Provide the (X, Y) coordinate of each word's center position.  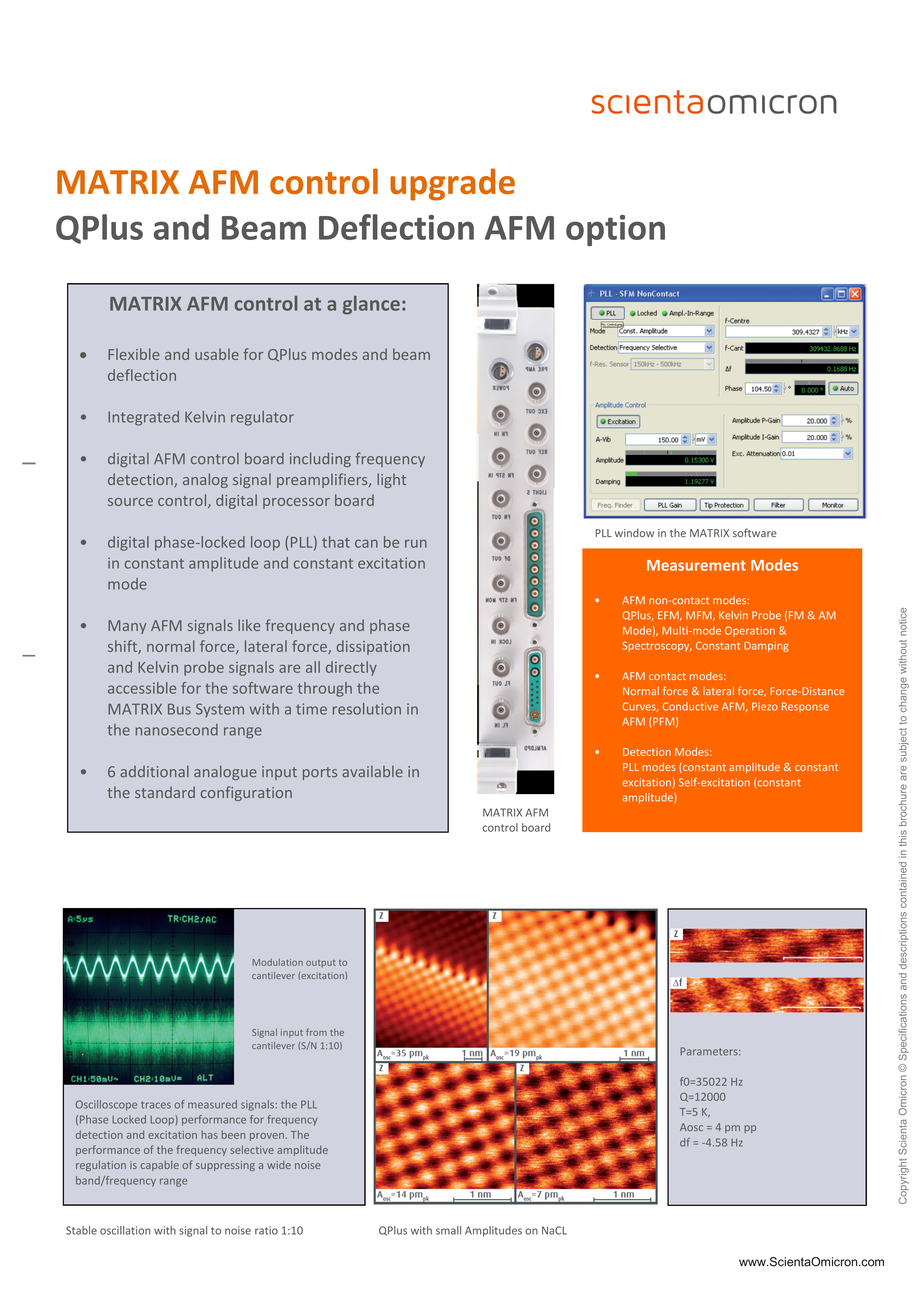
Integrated (143, 418)
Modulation (277, 962)
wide (279, 1165)
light (391, 480)
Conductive (690, 706)
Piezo (765, 706)
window (634, 533)
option (615, 230)
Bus (179, 709)
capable (160, 1166)
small (448, 1230)
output (321, 964)
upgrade (452, 184)
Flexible (134, 354)
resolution (367, 709)
